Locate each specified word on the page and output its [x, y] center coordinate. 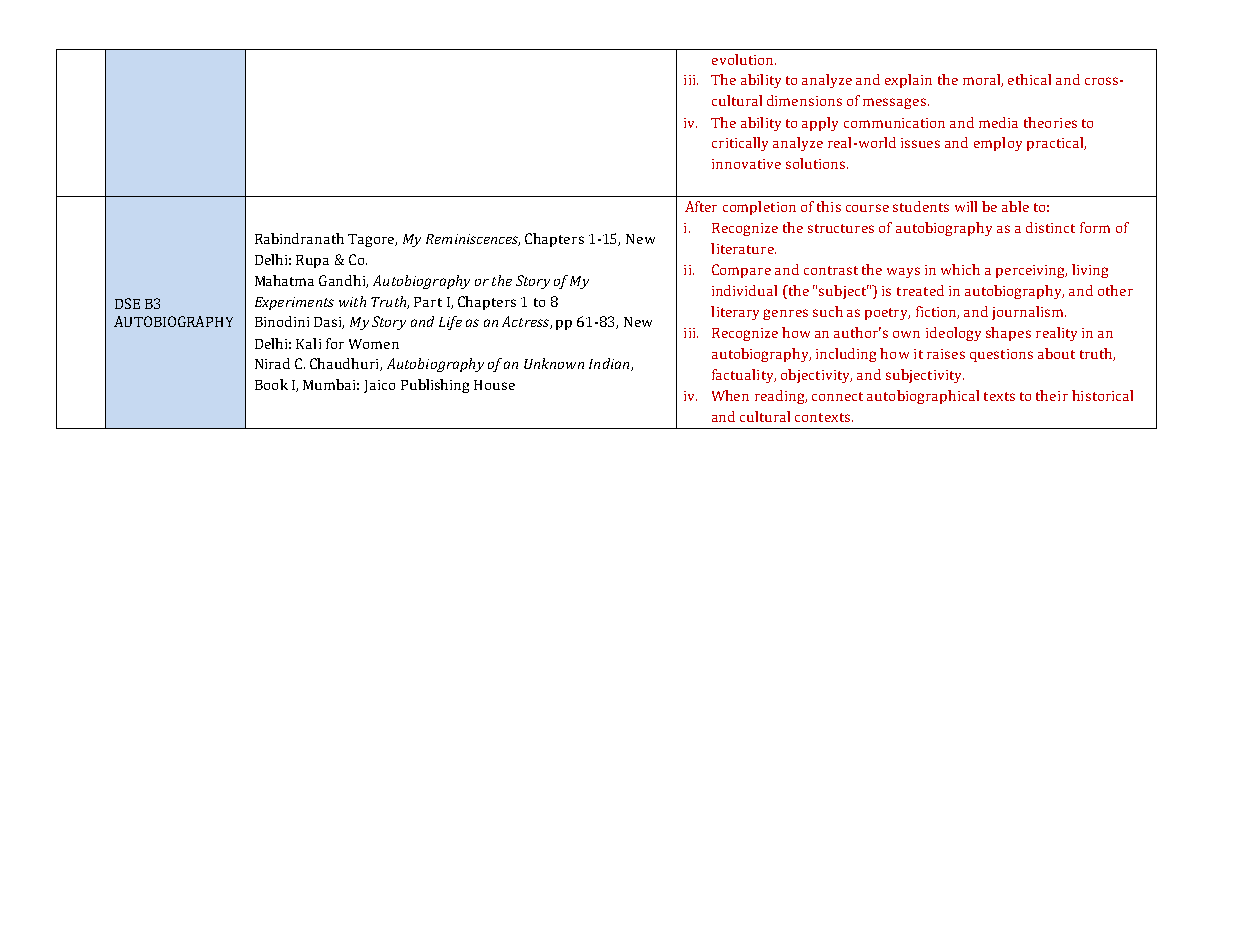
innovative [746, 164]
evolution [744, 59]
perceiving [1031, 271]
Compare [741, 271]
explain [908, 81]
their [1052, 395]
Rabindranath [299, 238]
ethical [1029, 79]
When [730, 395]
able [1015, 206]
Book [271, 384]
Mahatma [284, 280]
